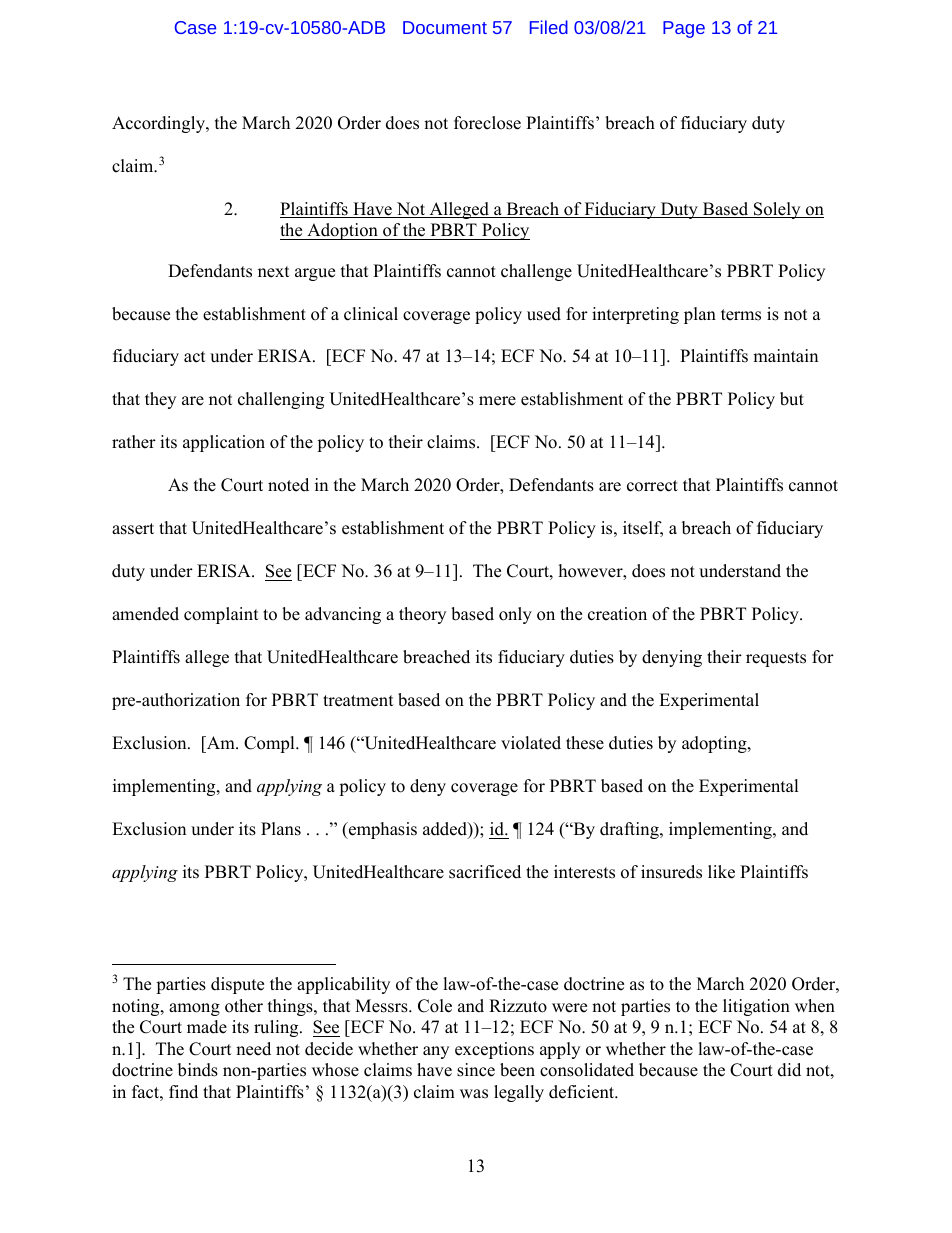  What do you see at coordinates (721, 872) in the page?
I see `like` at bounding box center [721, 872].
